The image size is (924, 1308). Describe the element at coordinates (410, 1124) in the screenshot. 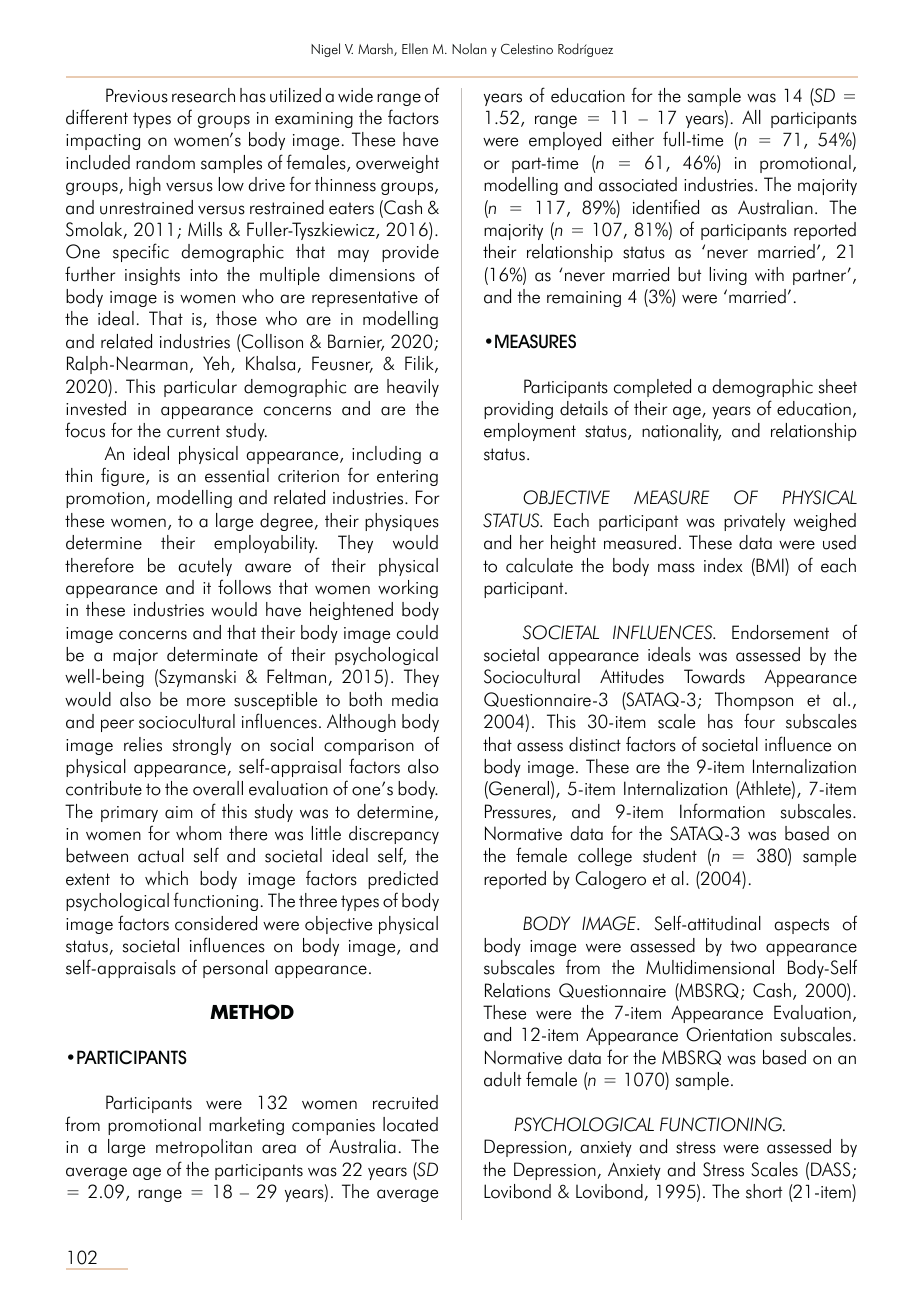

I see `located` at that location.
